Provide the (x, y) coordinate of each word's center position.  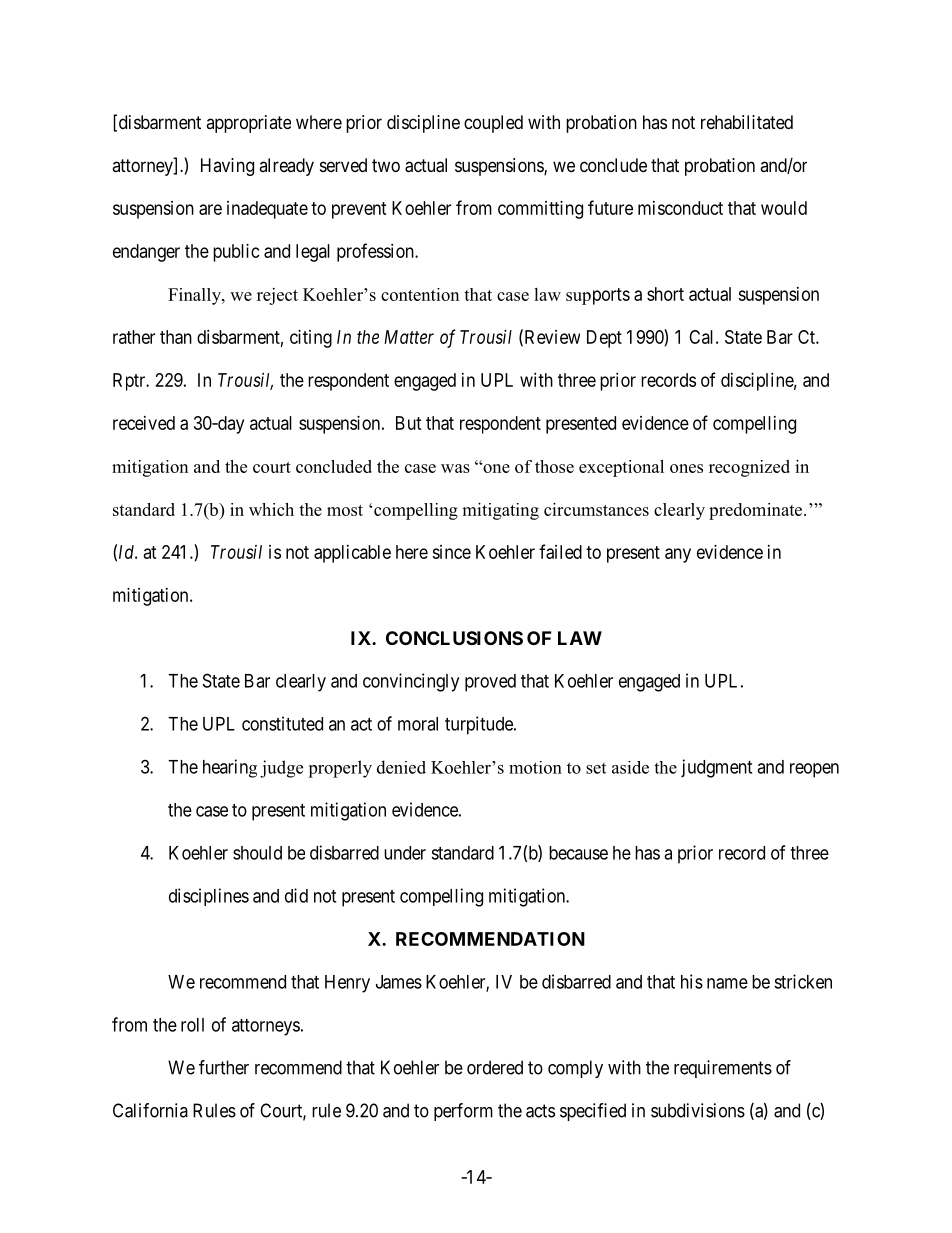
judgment (716, 768)
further (224, 1067)
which (271, 509)
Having (227, 167)
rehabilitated (747, 122)
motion (535, 767)
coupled (493, 124)
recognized (749, 468)
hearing (230, 768)
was (455, 468)
